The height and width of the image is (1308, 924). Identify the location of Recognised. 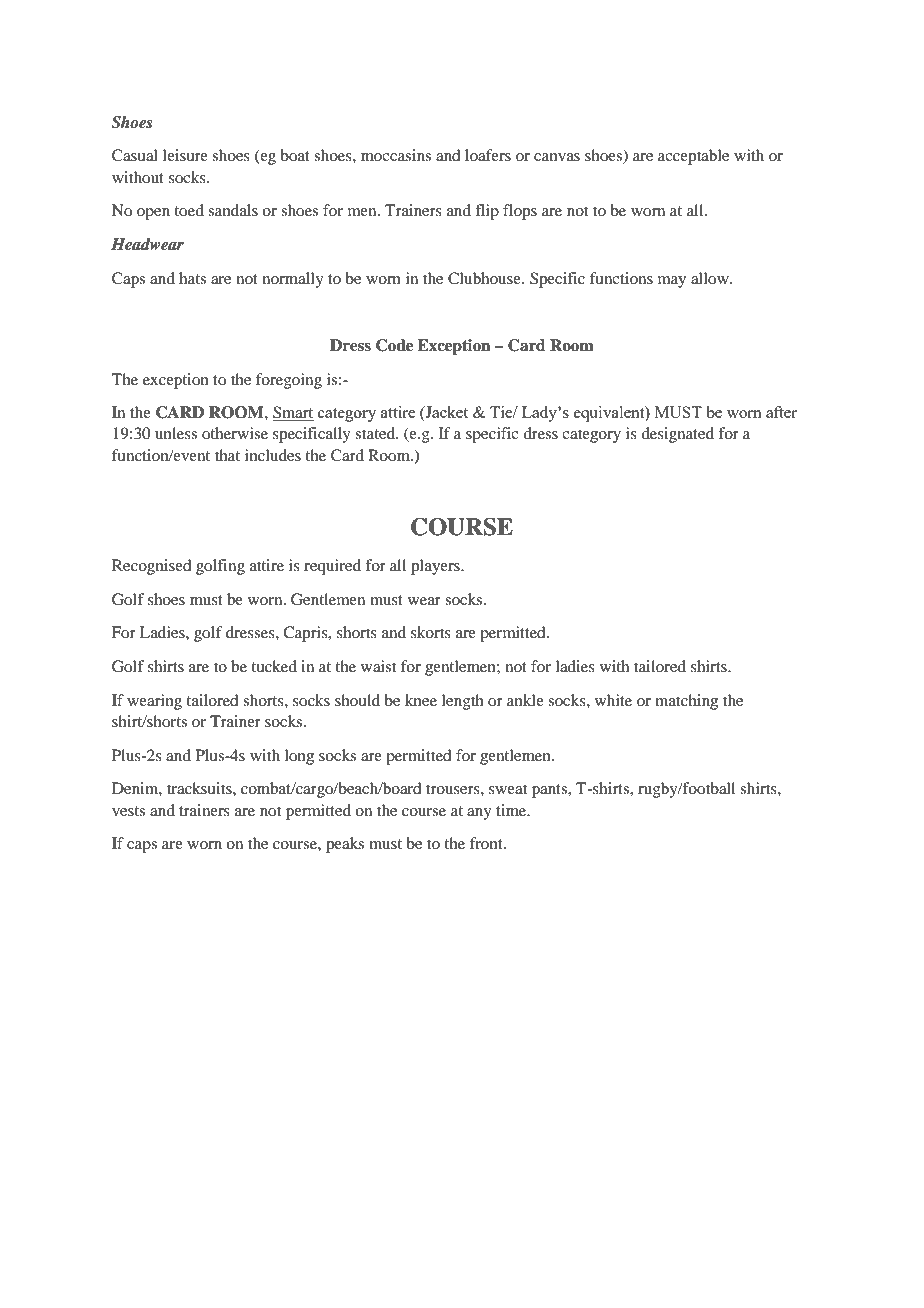
(151, 567).
